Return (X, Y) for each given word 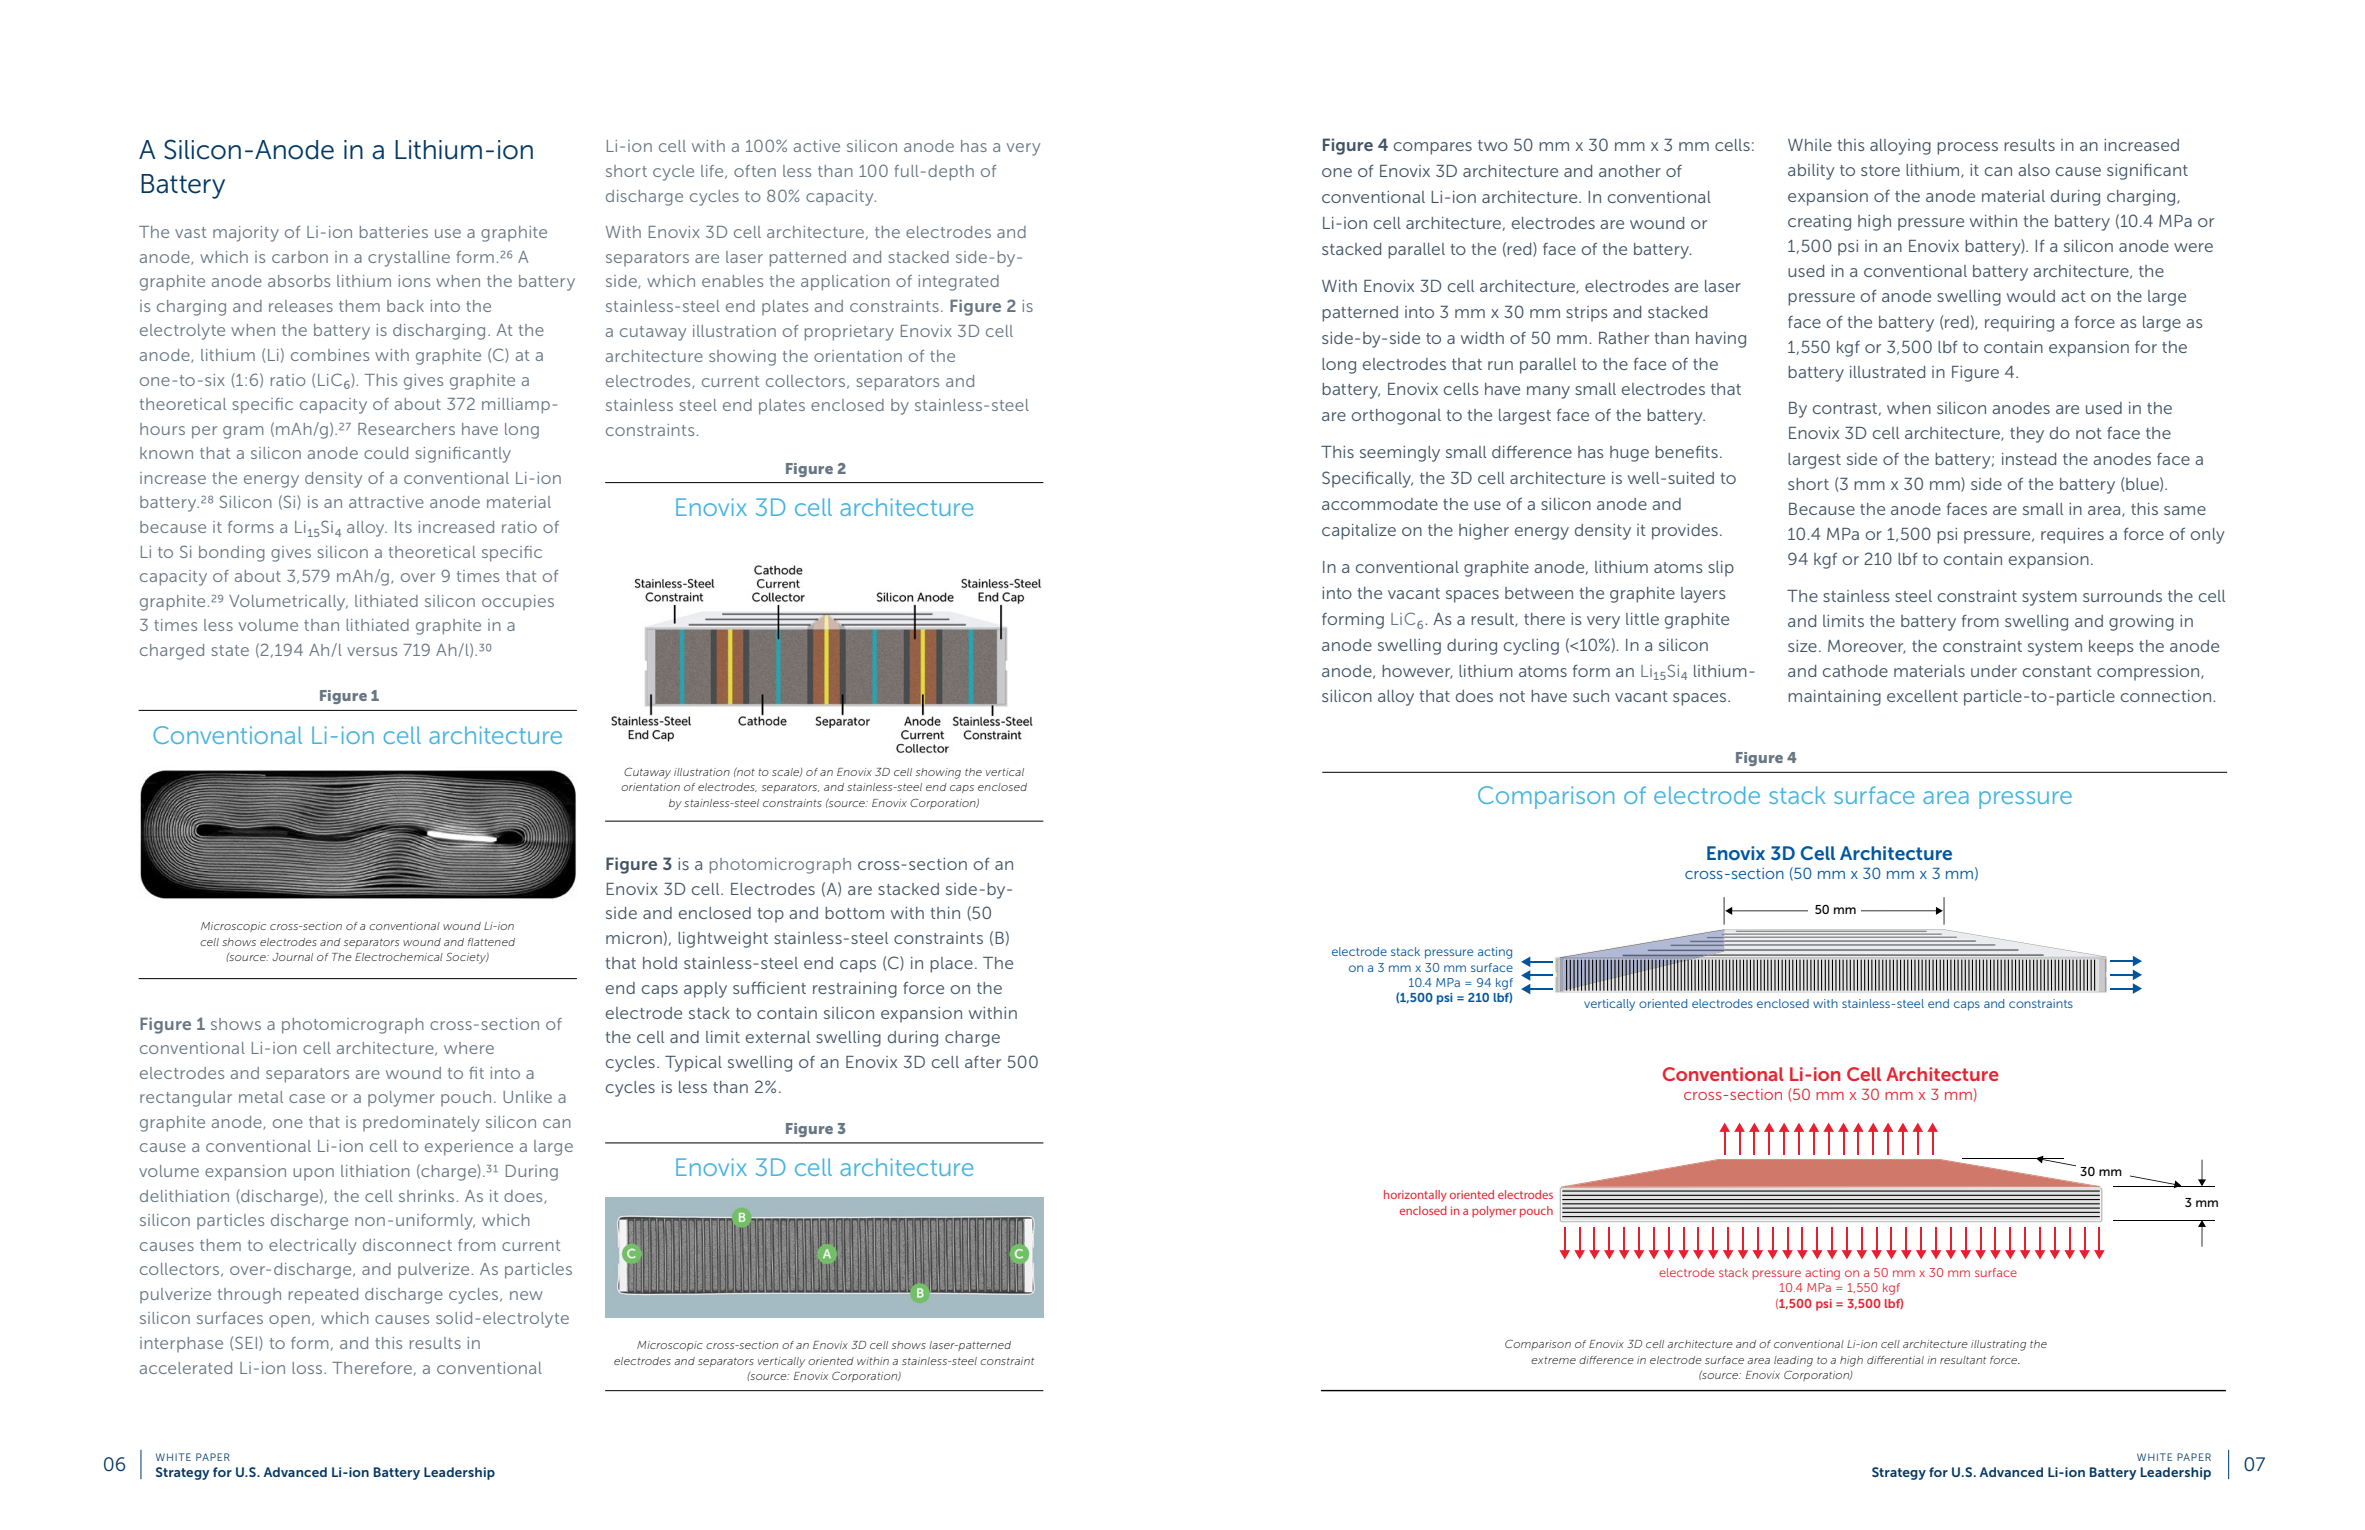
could (386, 453)
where (469, 1048)
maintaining (1834, 698)
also (2034, 170)
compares (1433, 148)
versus (372, 651)
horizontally (1415, 1196)
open (289, 1321)
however (1417, 672)
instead (2029, 459)
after (983, 1062)
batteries (394, 232)
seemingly (1400, 454)
